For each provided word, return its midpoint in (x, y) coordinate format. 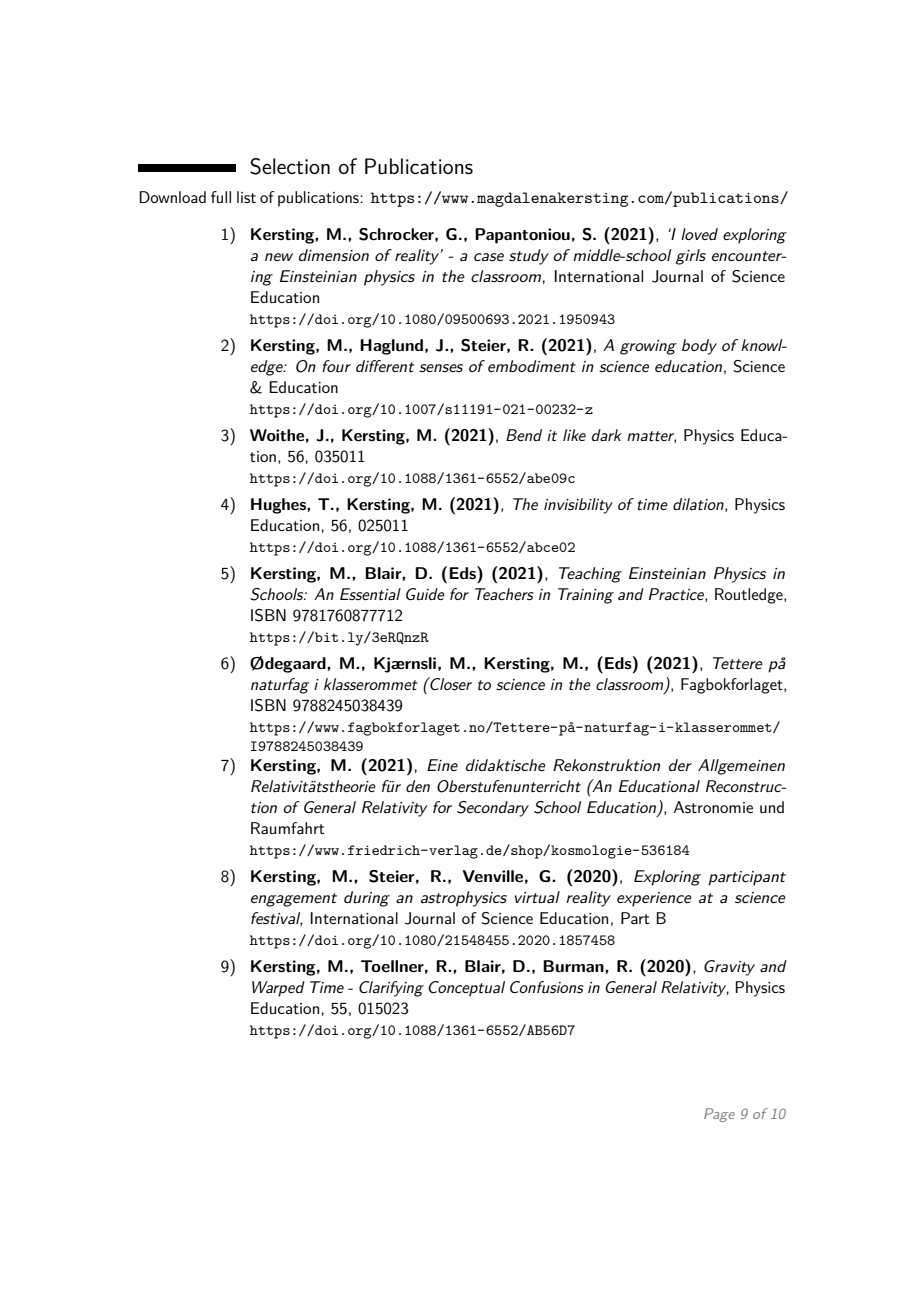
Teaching (590, 575)
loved (699, 234)
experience (654, 899)
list (246, 197)
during (367, 899)
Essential (370, 594)
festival (276, 919)
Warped (278, 989)
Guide (425, 594)
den (418, 786)
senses (441, 368)
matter (651, 437)
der (680, 765)
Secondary (493, 809)
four (336, 366)
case (489, 257)
